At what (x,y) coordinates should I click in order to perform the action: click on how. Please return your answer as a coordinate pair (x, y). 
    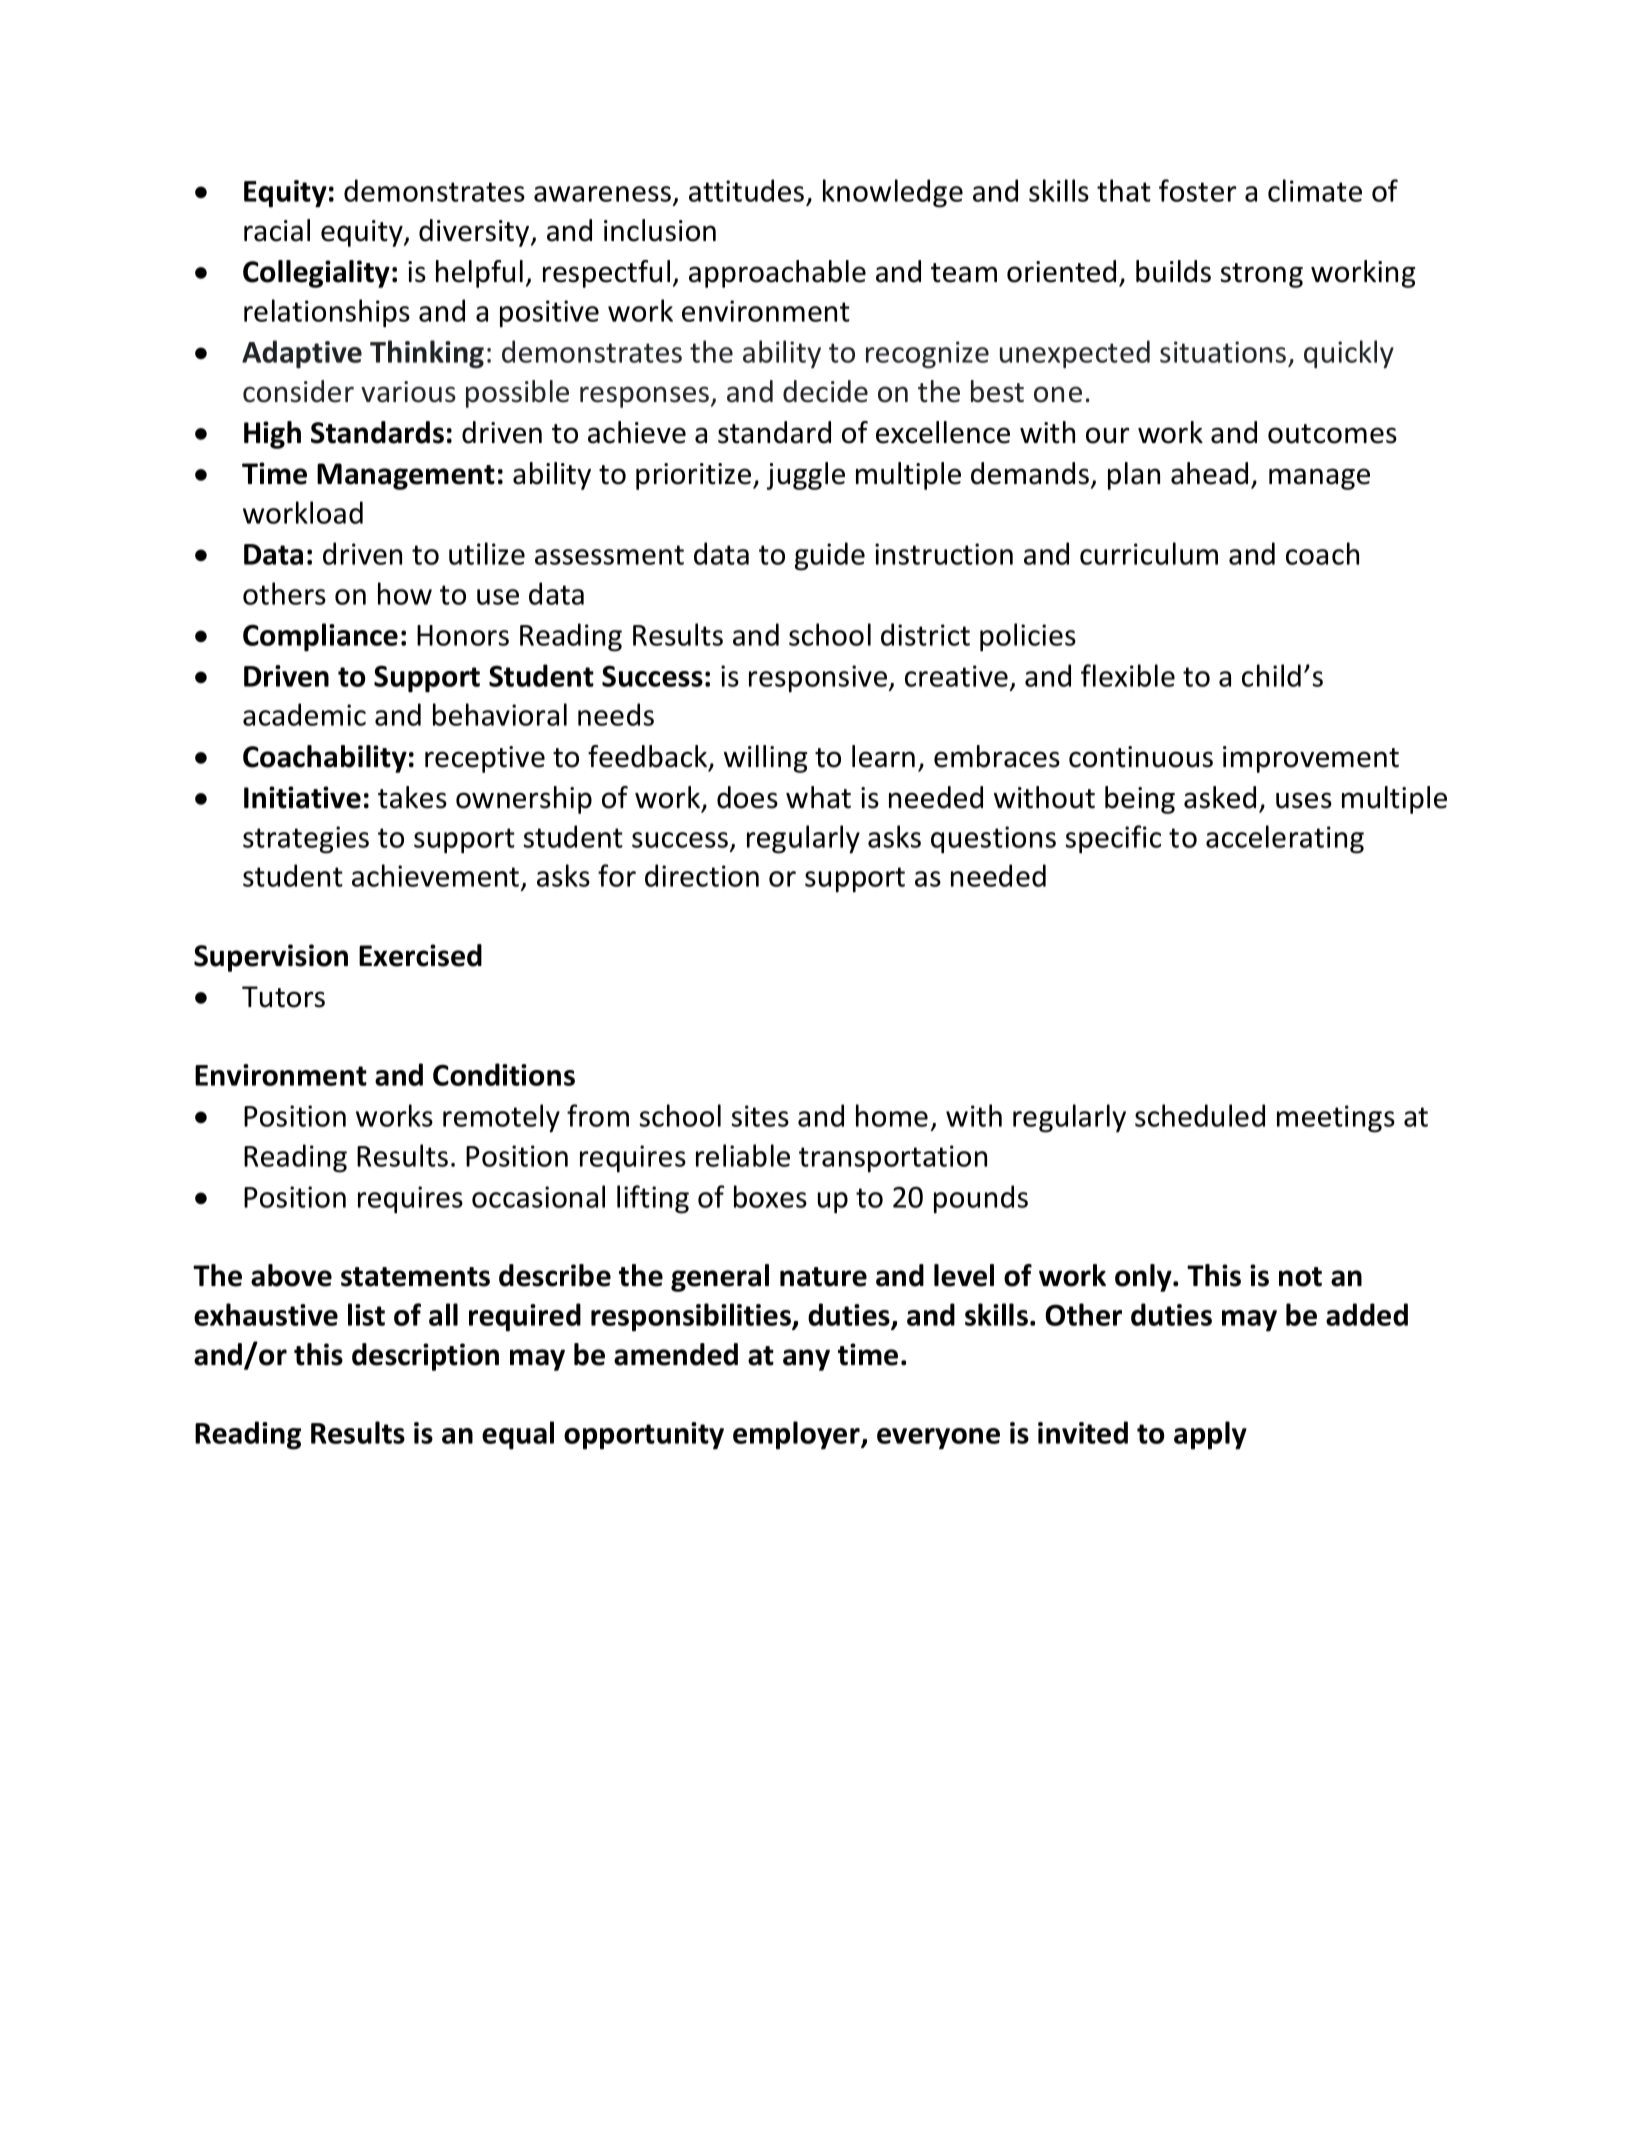
    Looking at the image, I should click on (405, 593).
